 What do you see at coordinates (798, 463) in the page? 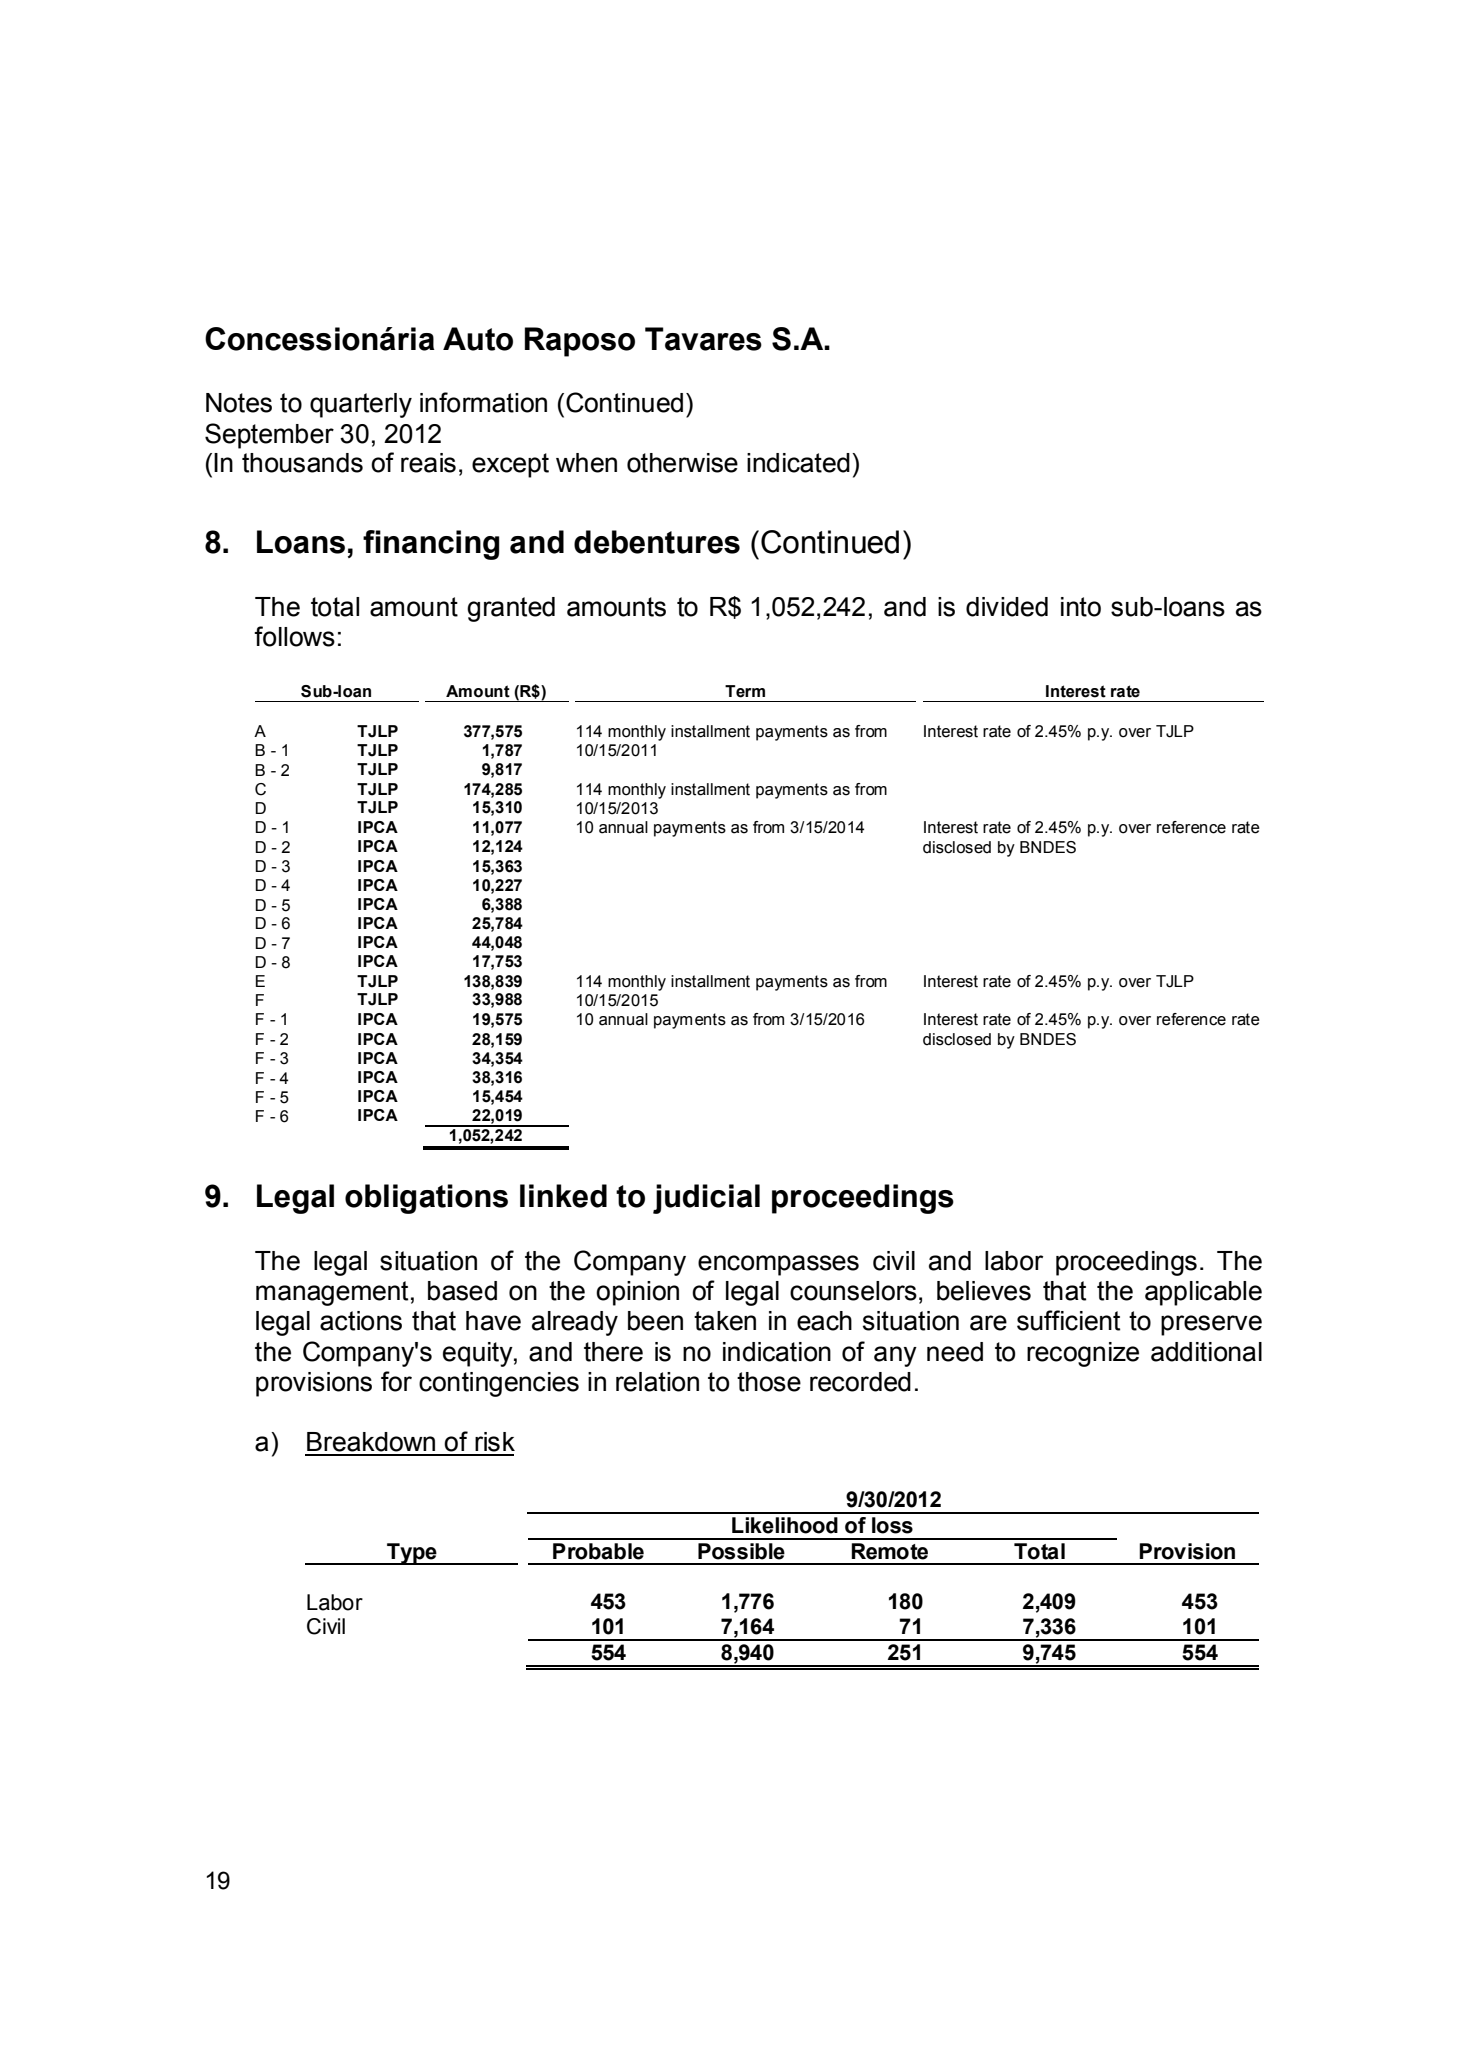
I see `indicated` at bounding box center [798, 463].
